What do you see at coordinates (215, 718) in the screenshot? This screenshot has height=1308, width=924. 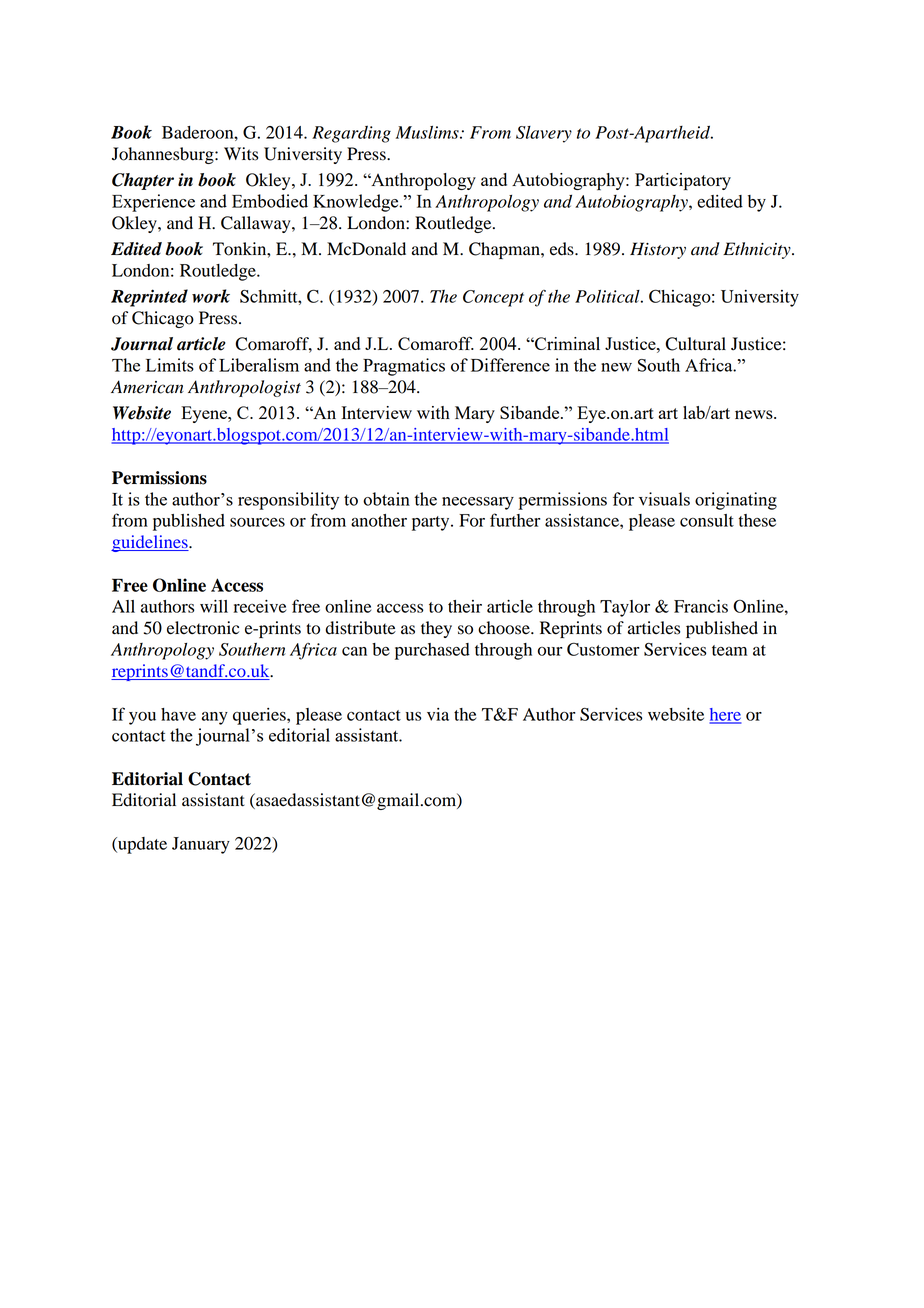 I see `any` at bounding box center [215, 718].
